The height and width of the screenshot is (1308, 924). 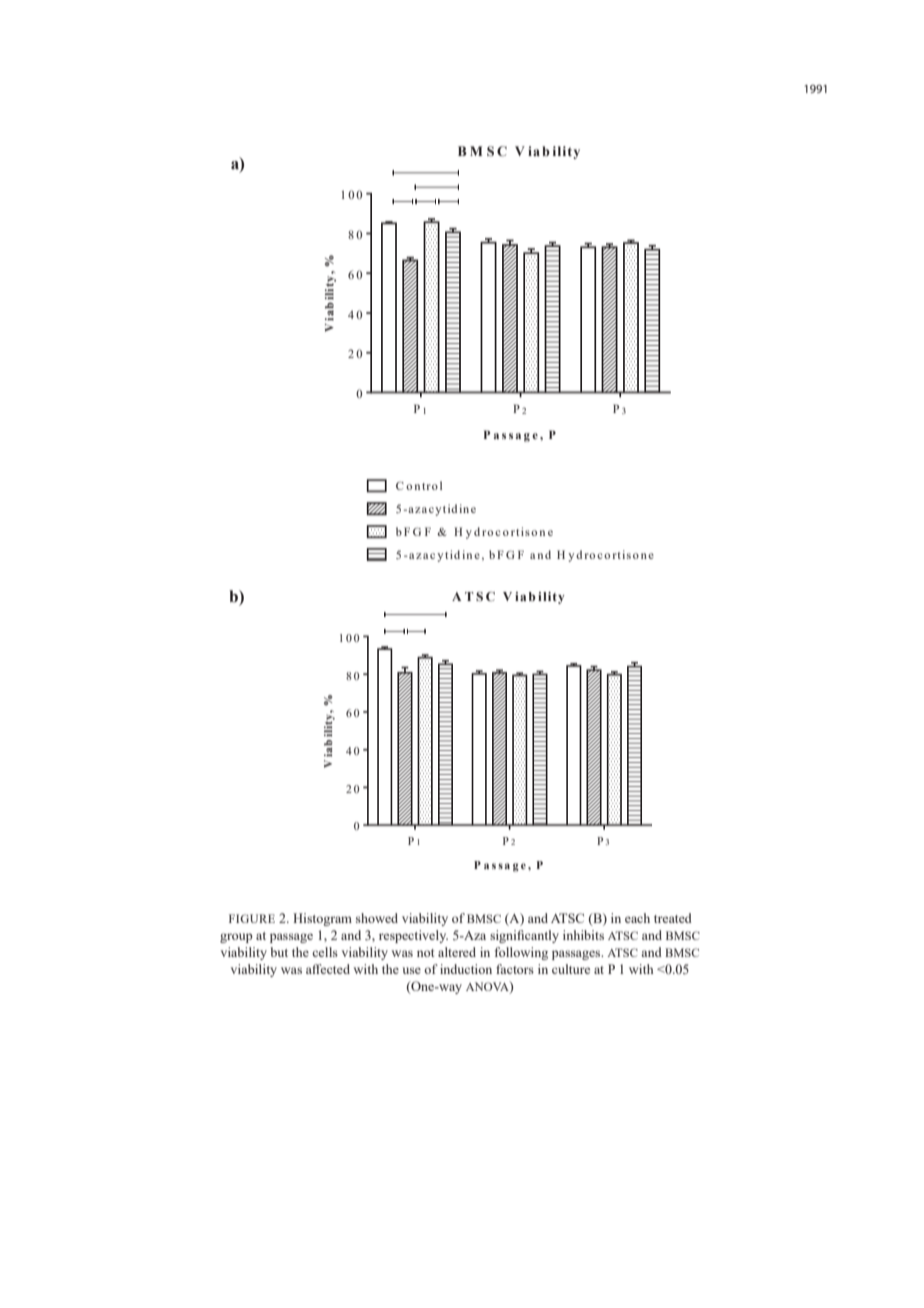 What do you see at coordinates (637, 918) in the screenshot?
I see `each` at bounding box center [637, 918].
